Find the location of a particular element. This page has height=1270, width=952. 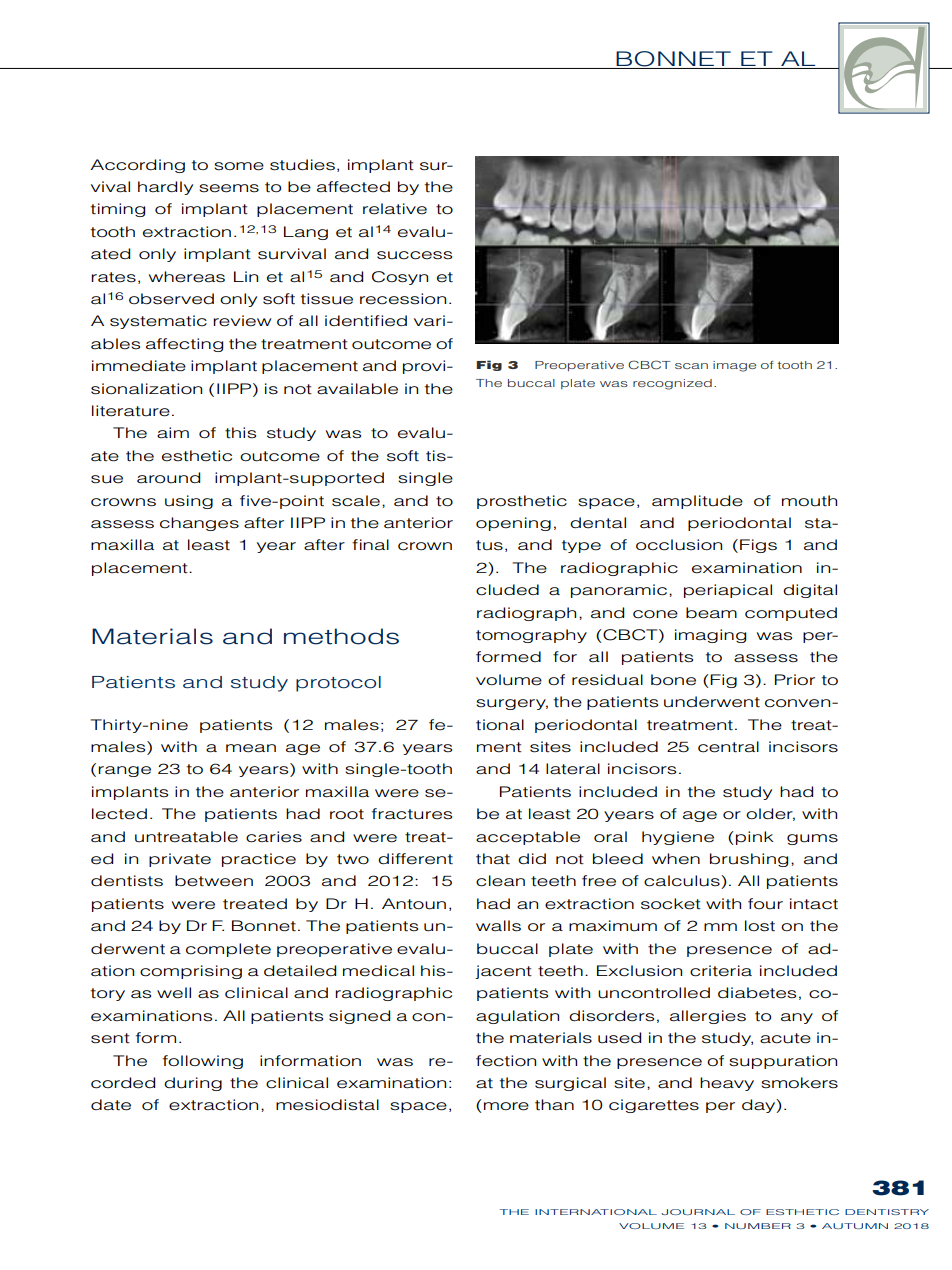

seems is located at coordinates (229, 188).
